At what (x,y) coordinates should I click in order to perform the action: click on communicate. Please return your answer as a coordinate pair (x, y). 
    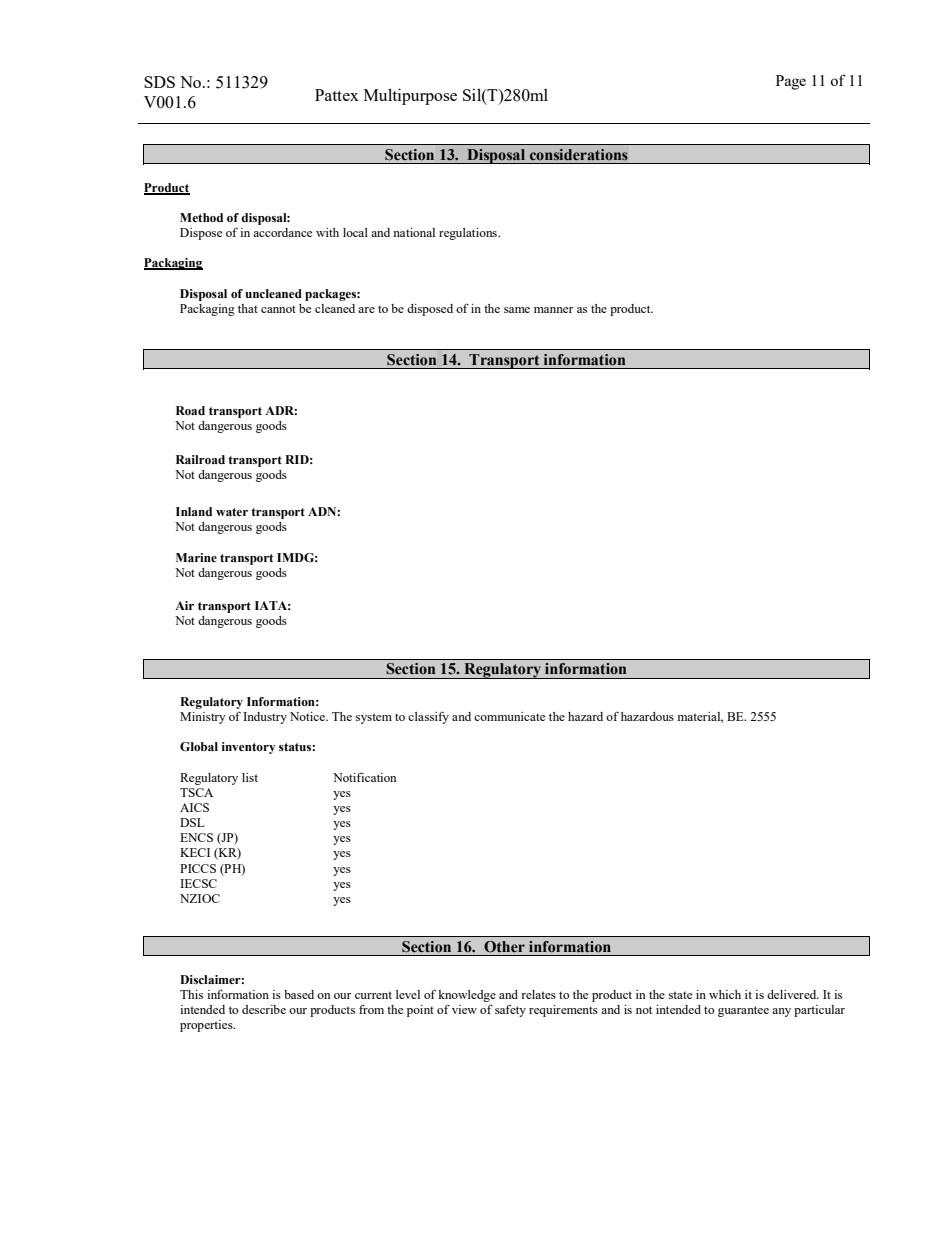
    Looking at the image, I should click on (509, 716).
